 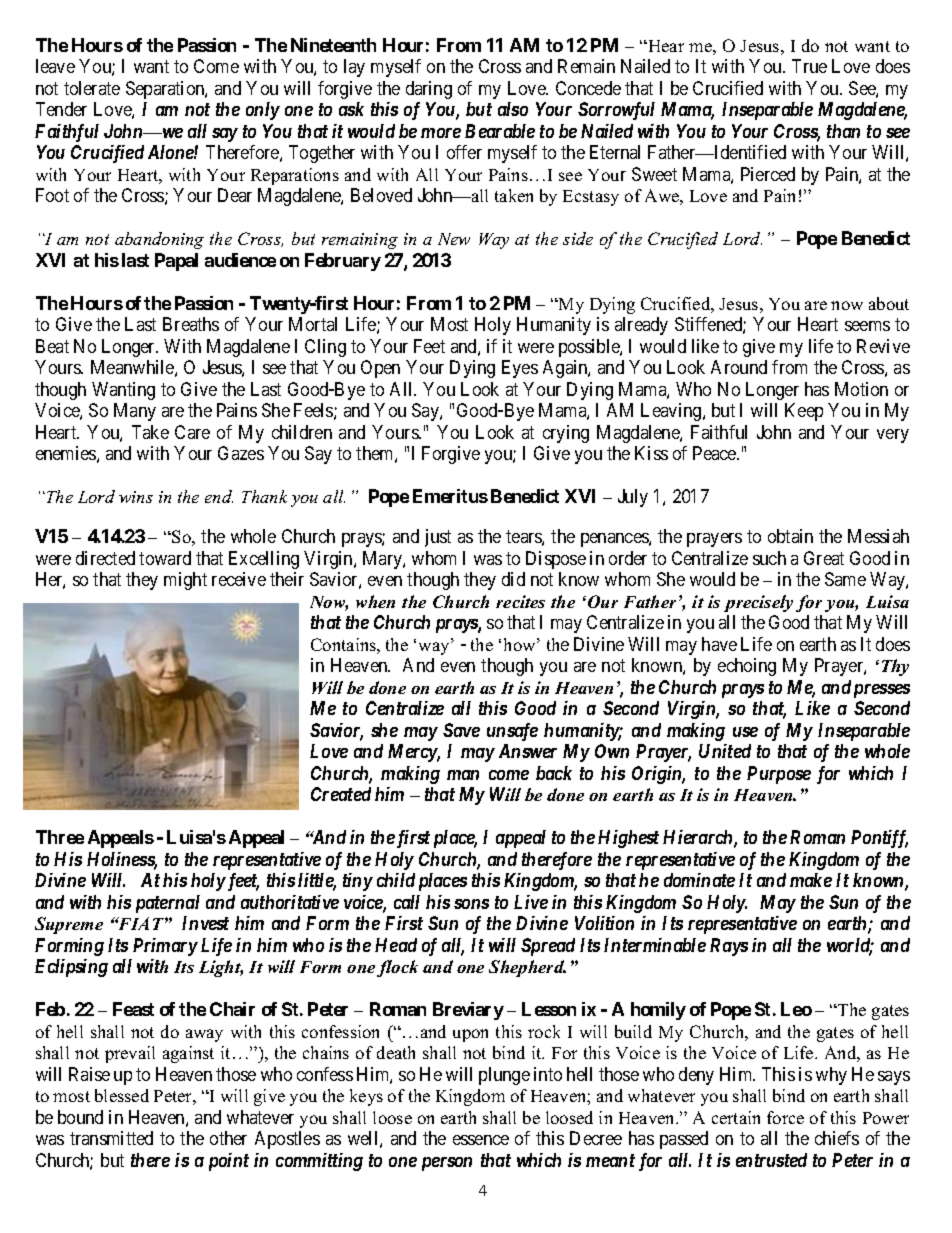 What do you see at coordinates (111, 1138) in the screenshot?
I see `transmitted` at bounding box center [111, 1138].
